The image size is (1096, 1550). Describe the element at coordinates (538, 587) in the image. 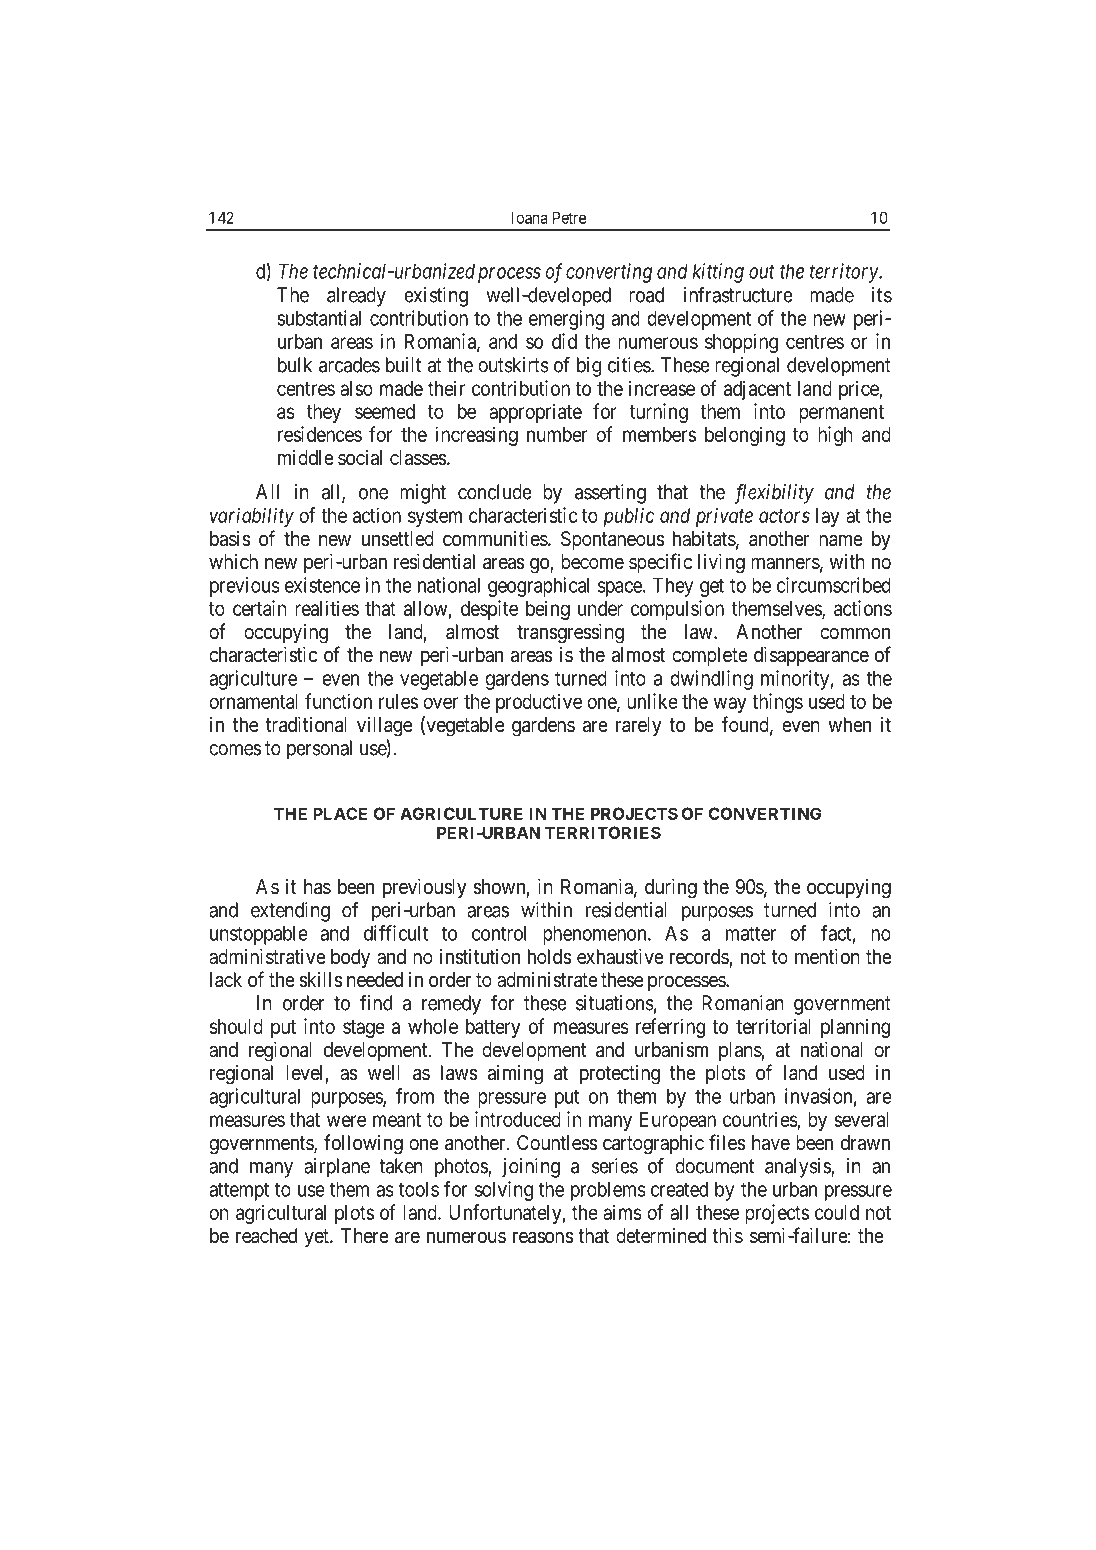

I see `geographical` at that location.
